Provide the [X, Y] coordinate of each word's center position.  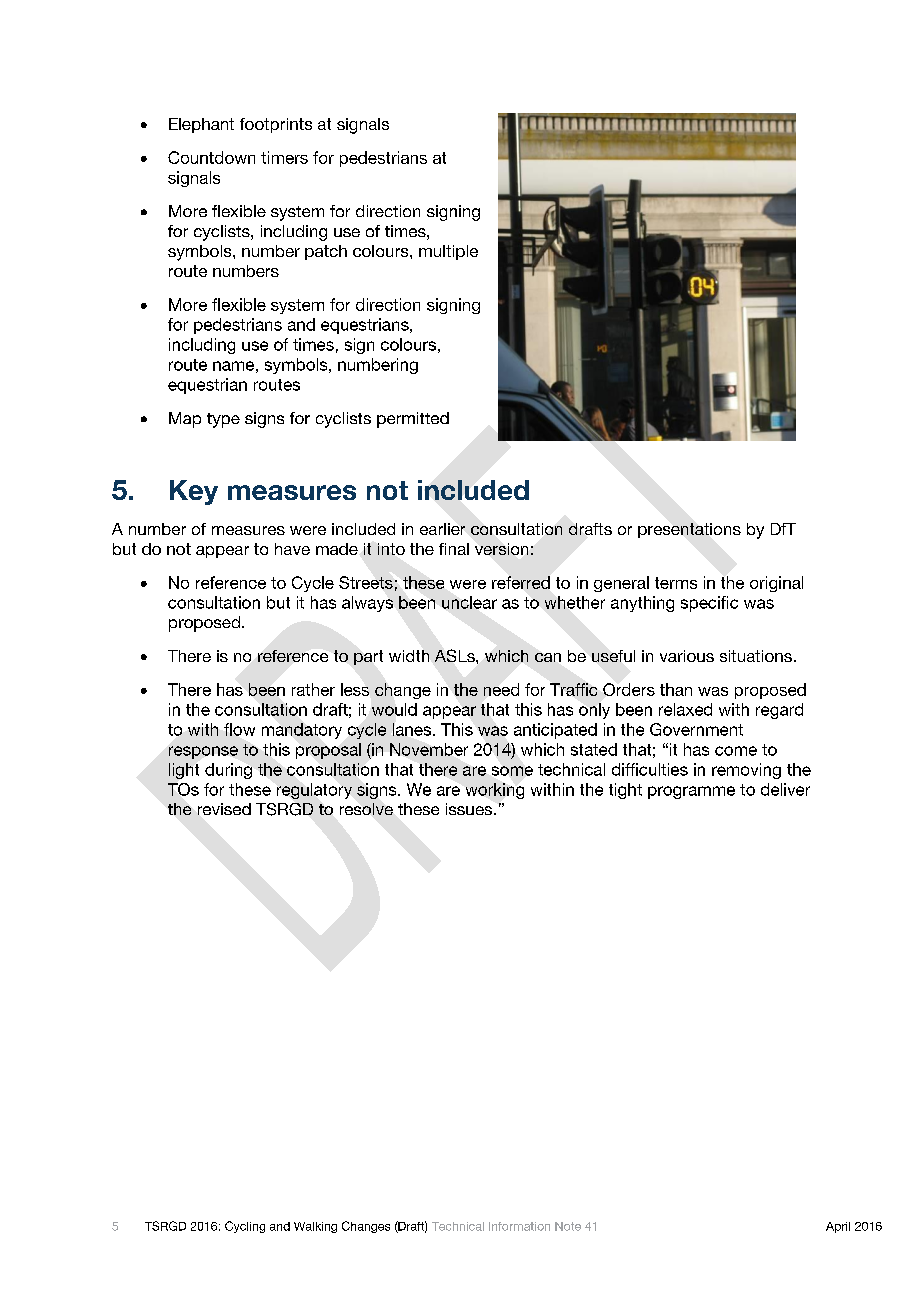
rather [313, 689]
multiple [448, 252]
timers [284, 157]
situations [756, 656]
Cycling [245, 1227]
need [501, 689]
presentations [689, 530]
